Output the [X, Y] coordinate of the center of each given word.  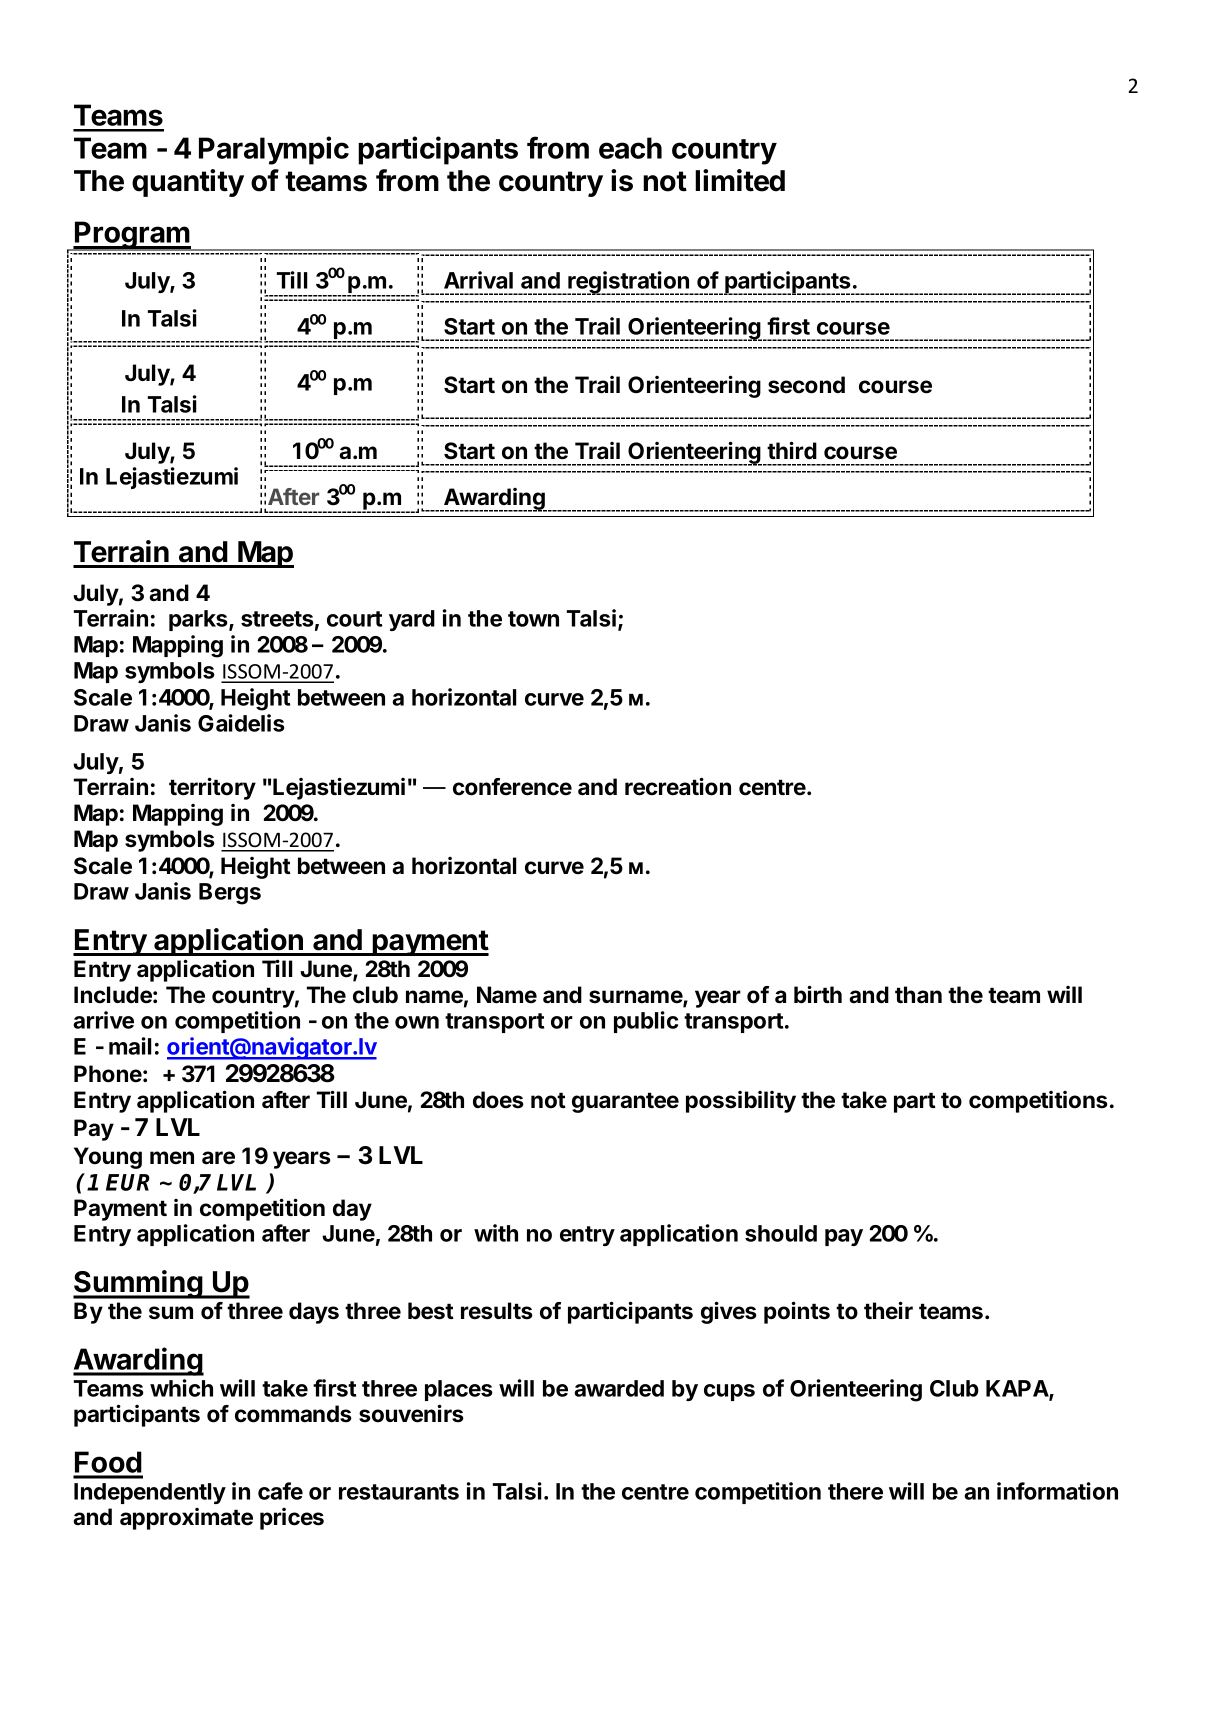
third [792, 450]
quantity [188, 183]
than [918, 995]
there [855, 1491]
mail [130, 1046]
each [630, 148]
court [354, 619]
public [646, 1022]
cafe [280, 1491]
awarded [619, 1388]
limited [740, 180]
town [533, 619]
